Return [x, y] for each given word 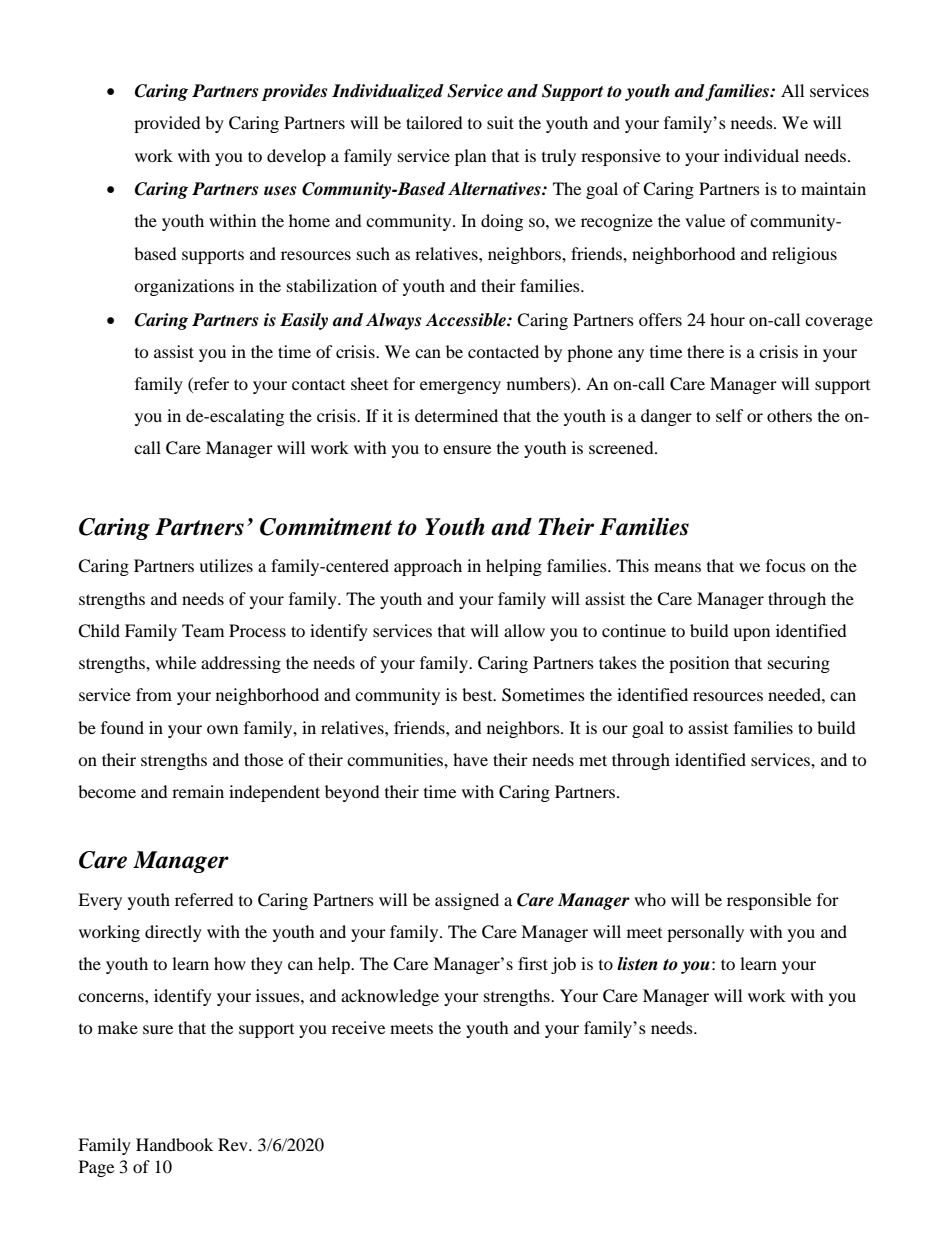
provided [167, 124]
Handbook [174, 1144]
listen [637, 964]
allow [524, 630]
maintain [833, 188]
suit [500, 122]
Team [203, 630]
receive [358, 1027]
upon [751, 634]
